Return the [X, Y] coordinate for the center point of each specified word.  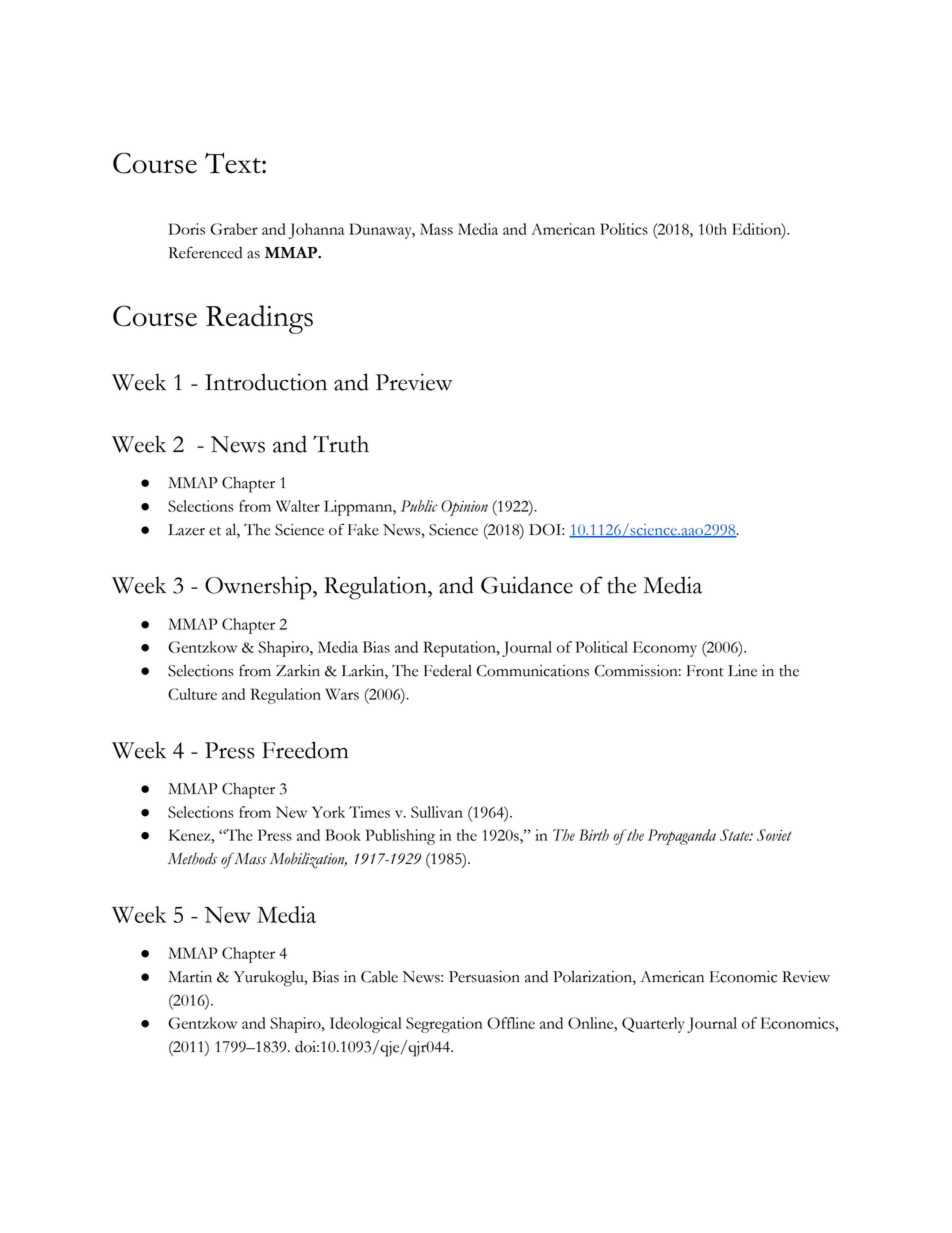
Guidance [527, 585]
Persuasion [484, 976]
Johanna [316, 231]
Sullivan [437, 812]
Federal [448, 671]
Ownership [259, 588]
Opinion [464, 508]
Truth [341, 444]
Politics [624, 229]
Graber [234, 229]
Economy [665, 649]
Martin [190, 976]
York [328, 812]
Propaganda [682, 837]
